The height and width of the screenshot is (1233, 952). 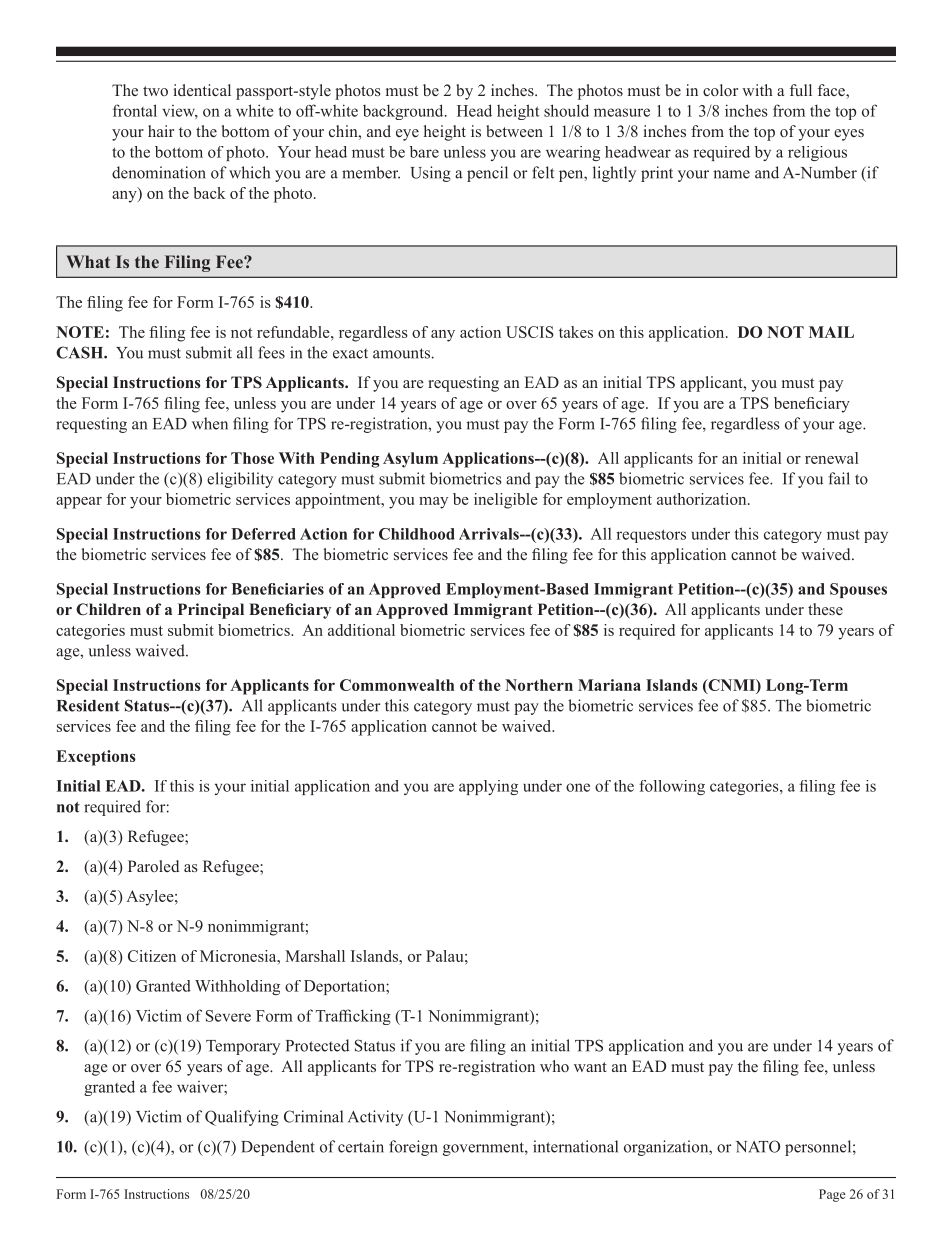 I want to click on Qualifying, so click(x=242, y=1118).
